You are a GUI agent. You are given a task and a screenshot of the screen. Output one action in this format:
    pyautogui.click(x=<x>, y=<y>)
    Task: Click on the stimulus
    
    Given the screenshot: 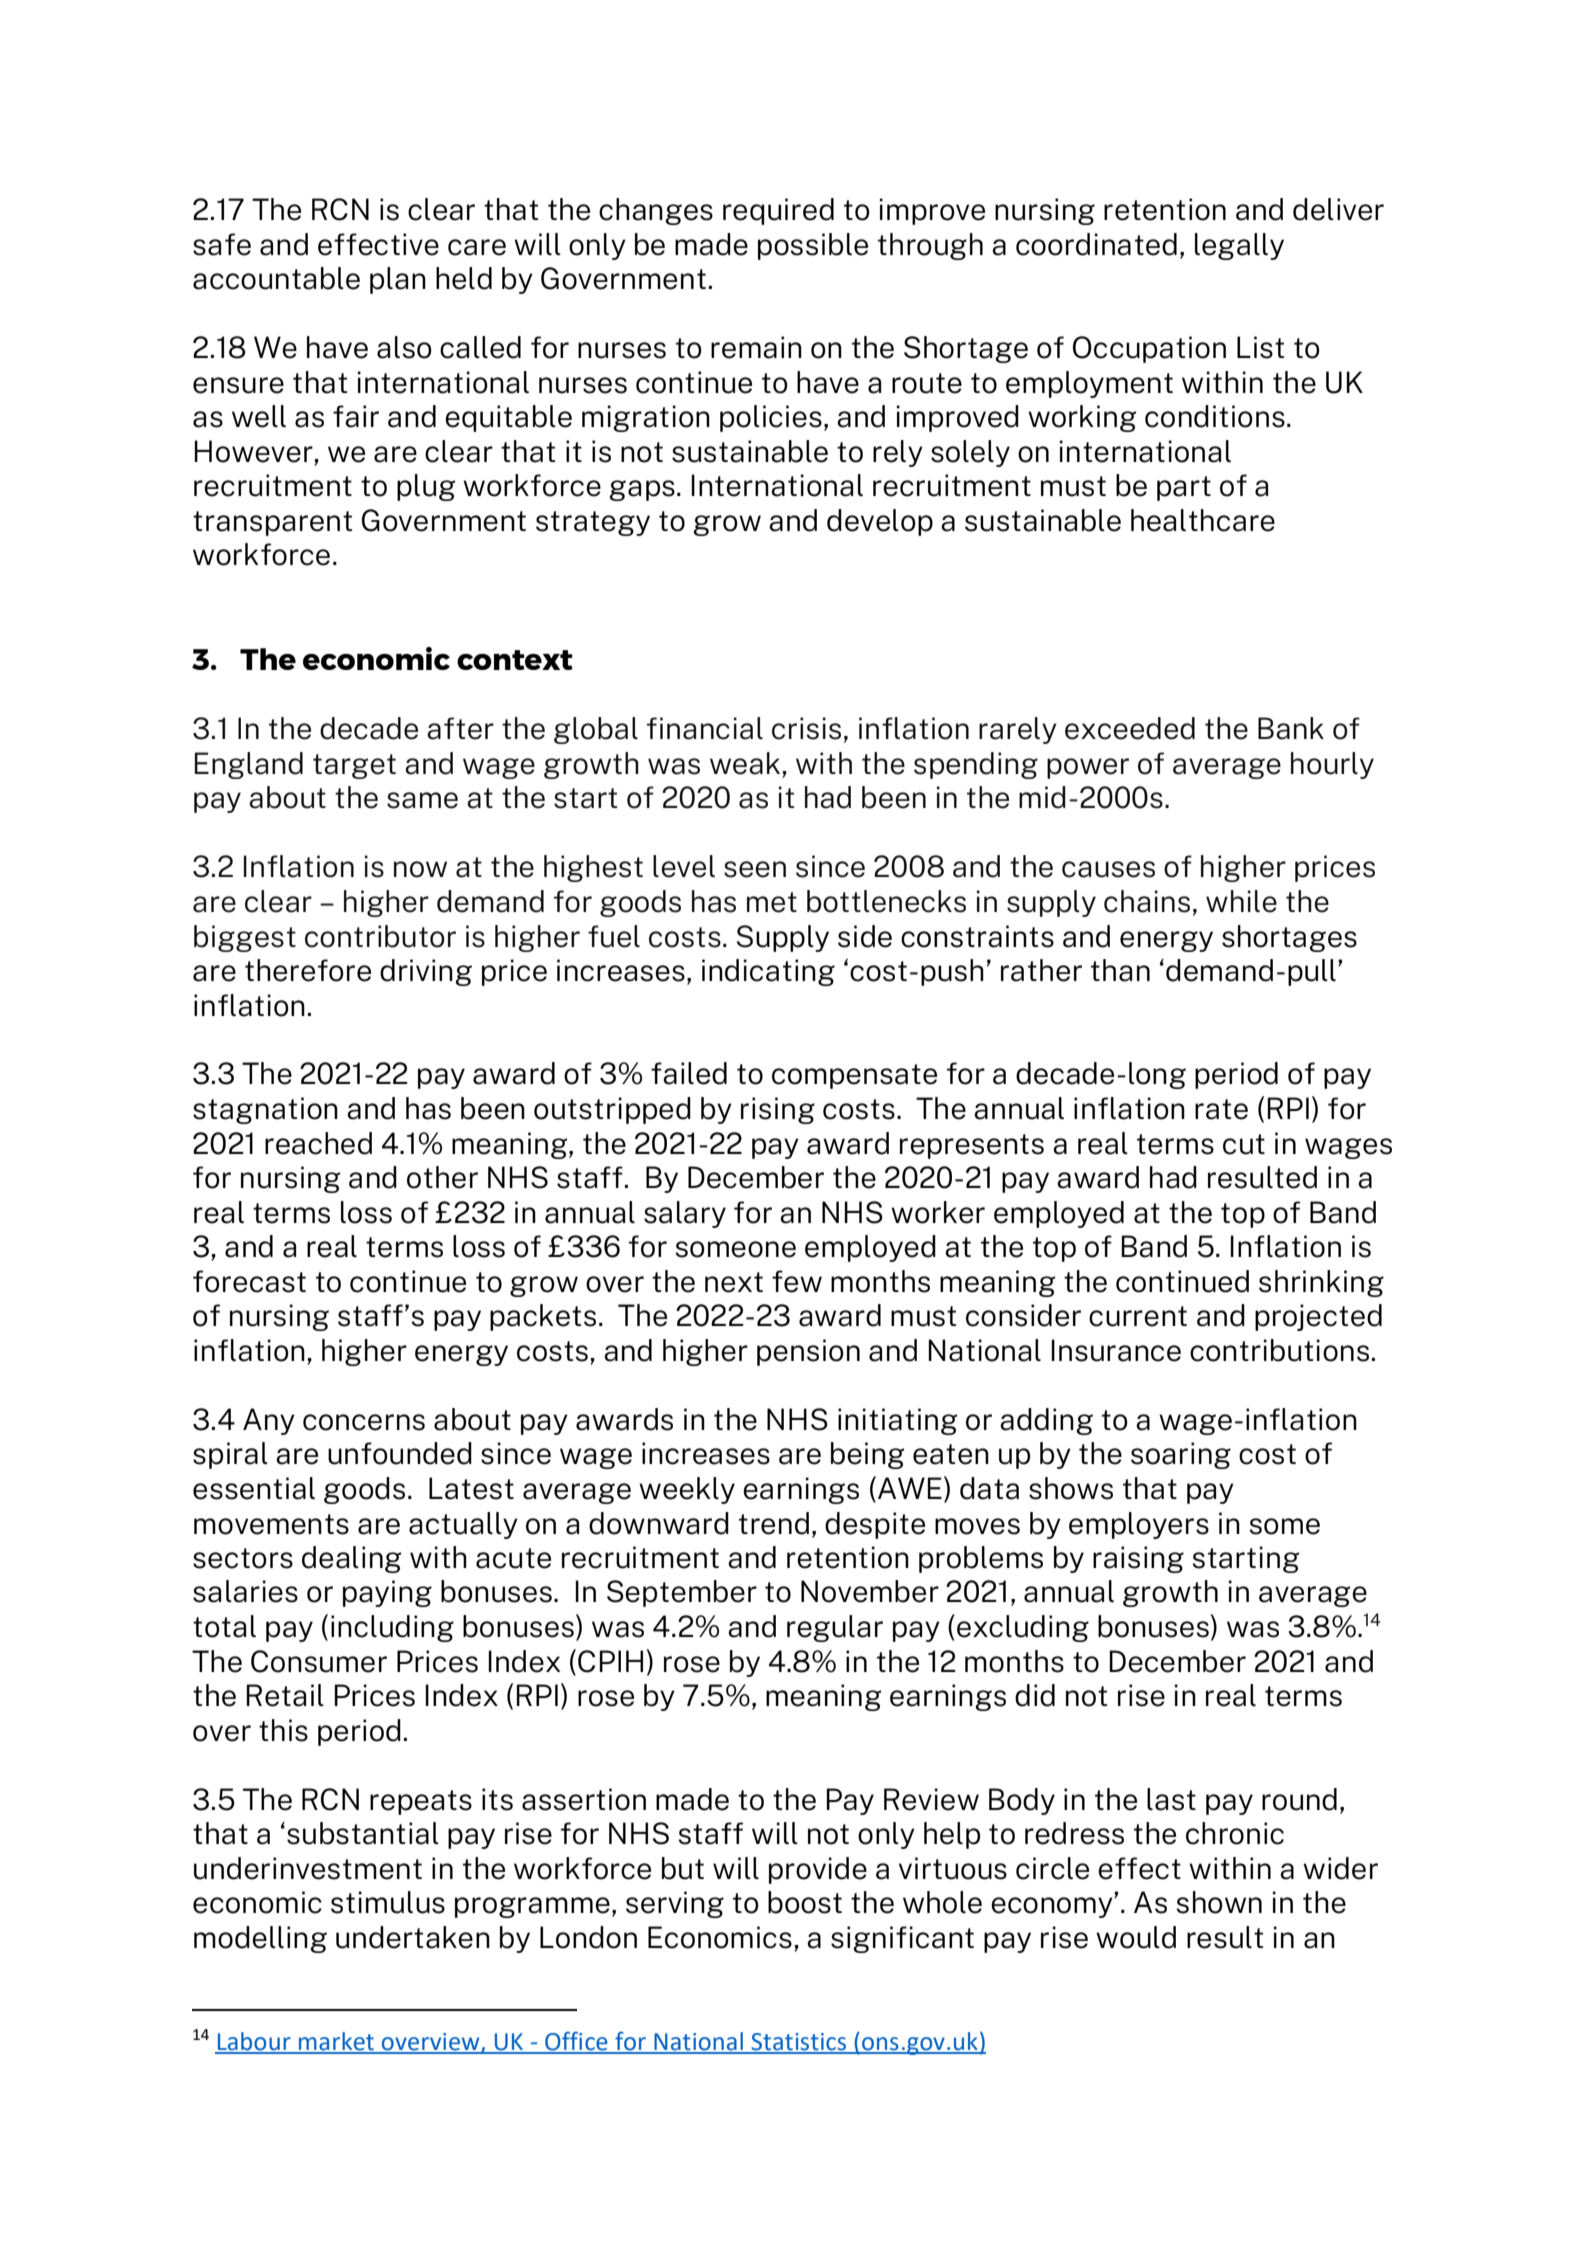 What is the action you would take?
    pyautogui.click(x=388, y=1902)
